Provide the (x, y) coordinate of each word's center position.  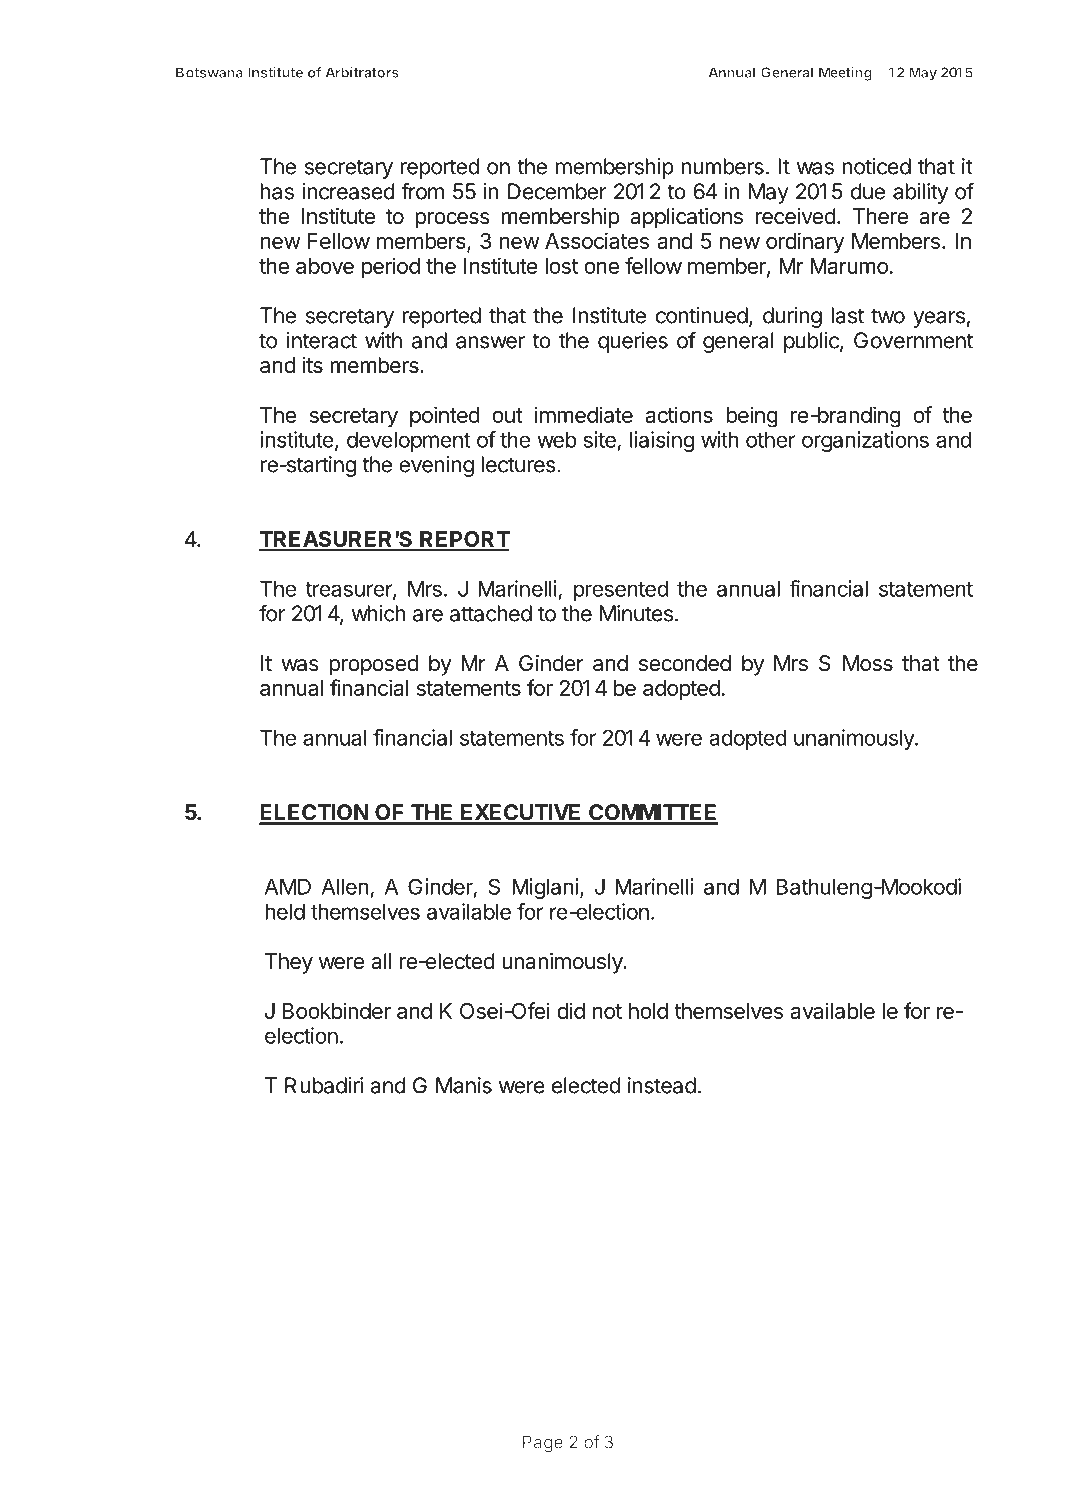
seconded (685, 663)
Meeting (845, 74)
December (557, 191)
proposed (373, 665)
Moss (868, 663)
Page (543, 1443)
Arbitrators (362, 72)
